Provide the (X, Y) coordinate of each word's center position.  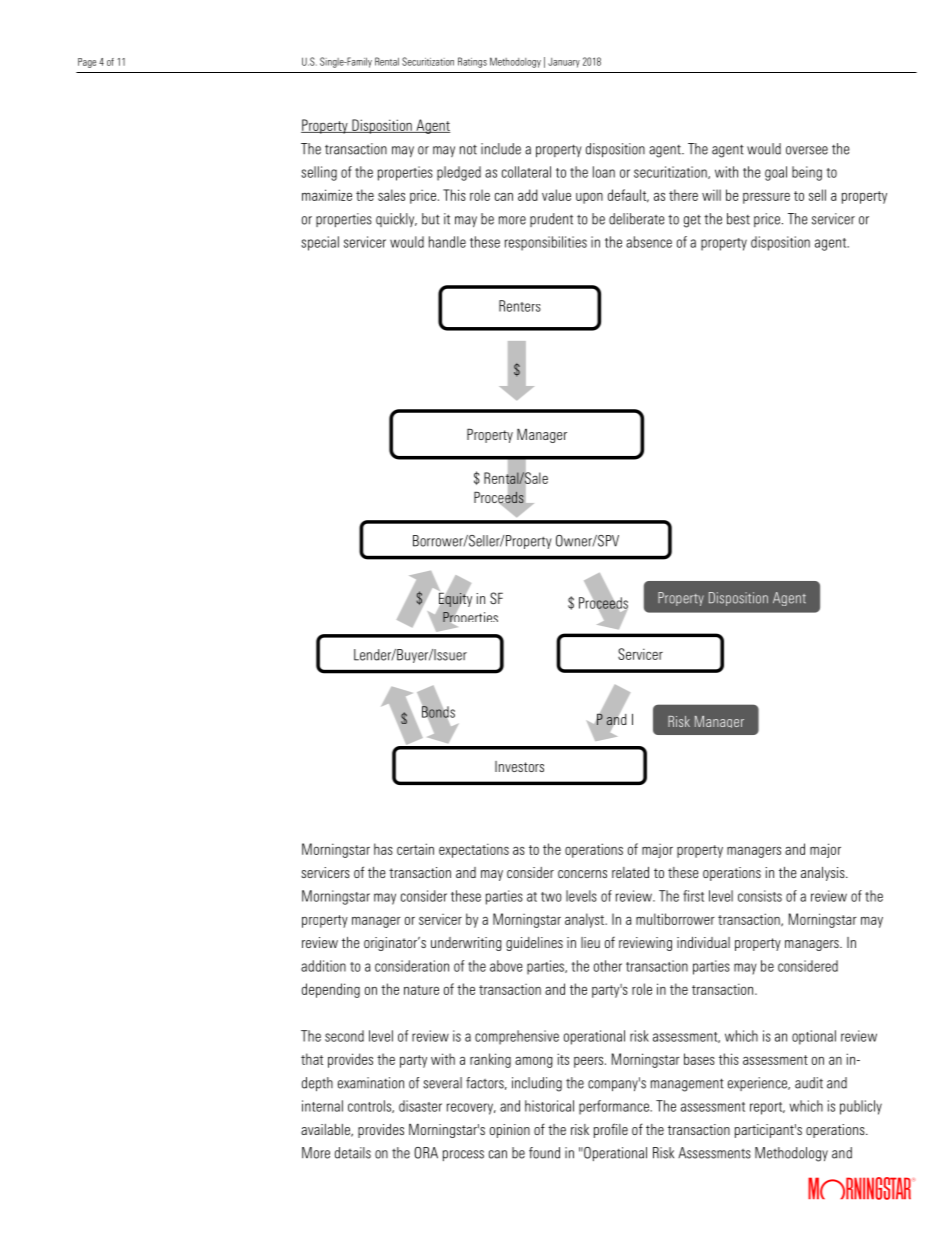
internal (322, 1106)
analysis (824, 874)
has (383, 849)
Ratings (472, 62)
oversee (807, 150)
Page (87, 63)
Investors (519, 766)
